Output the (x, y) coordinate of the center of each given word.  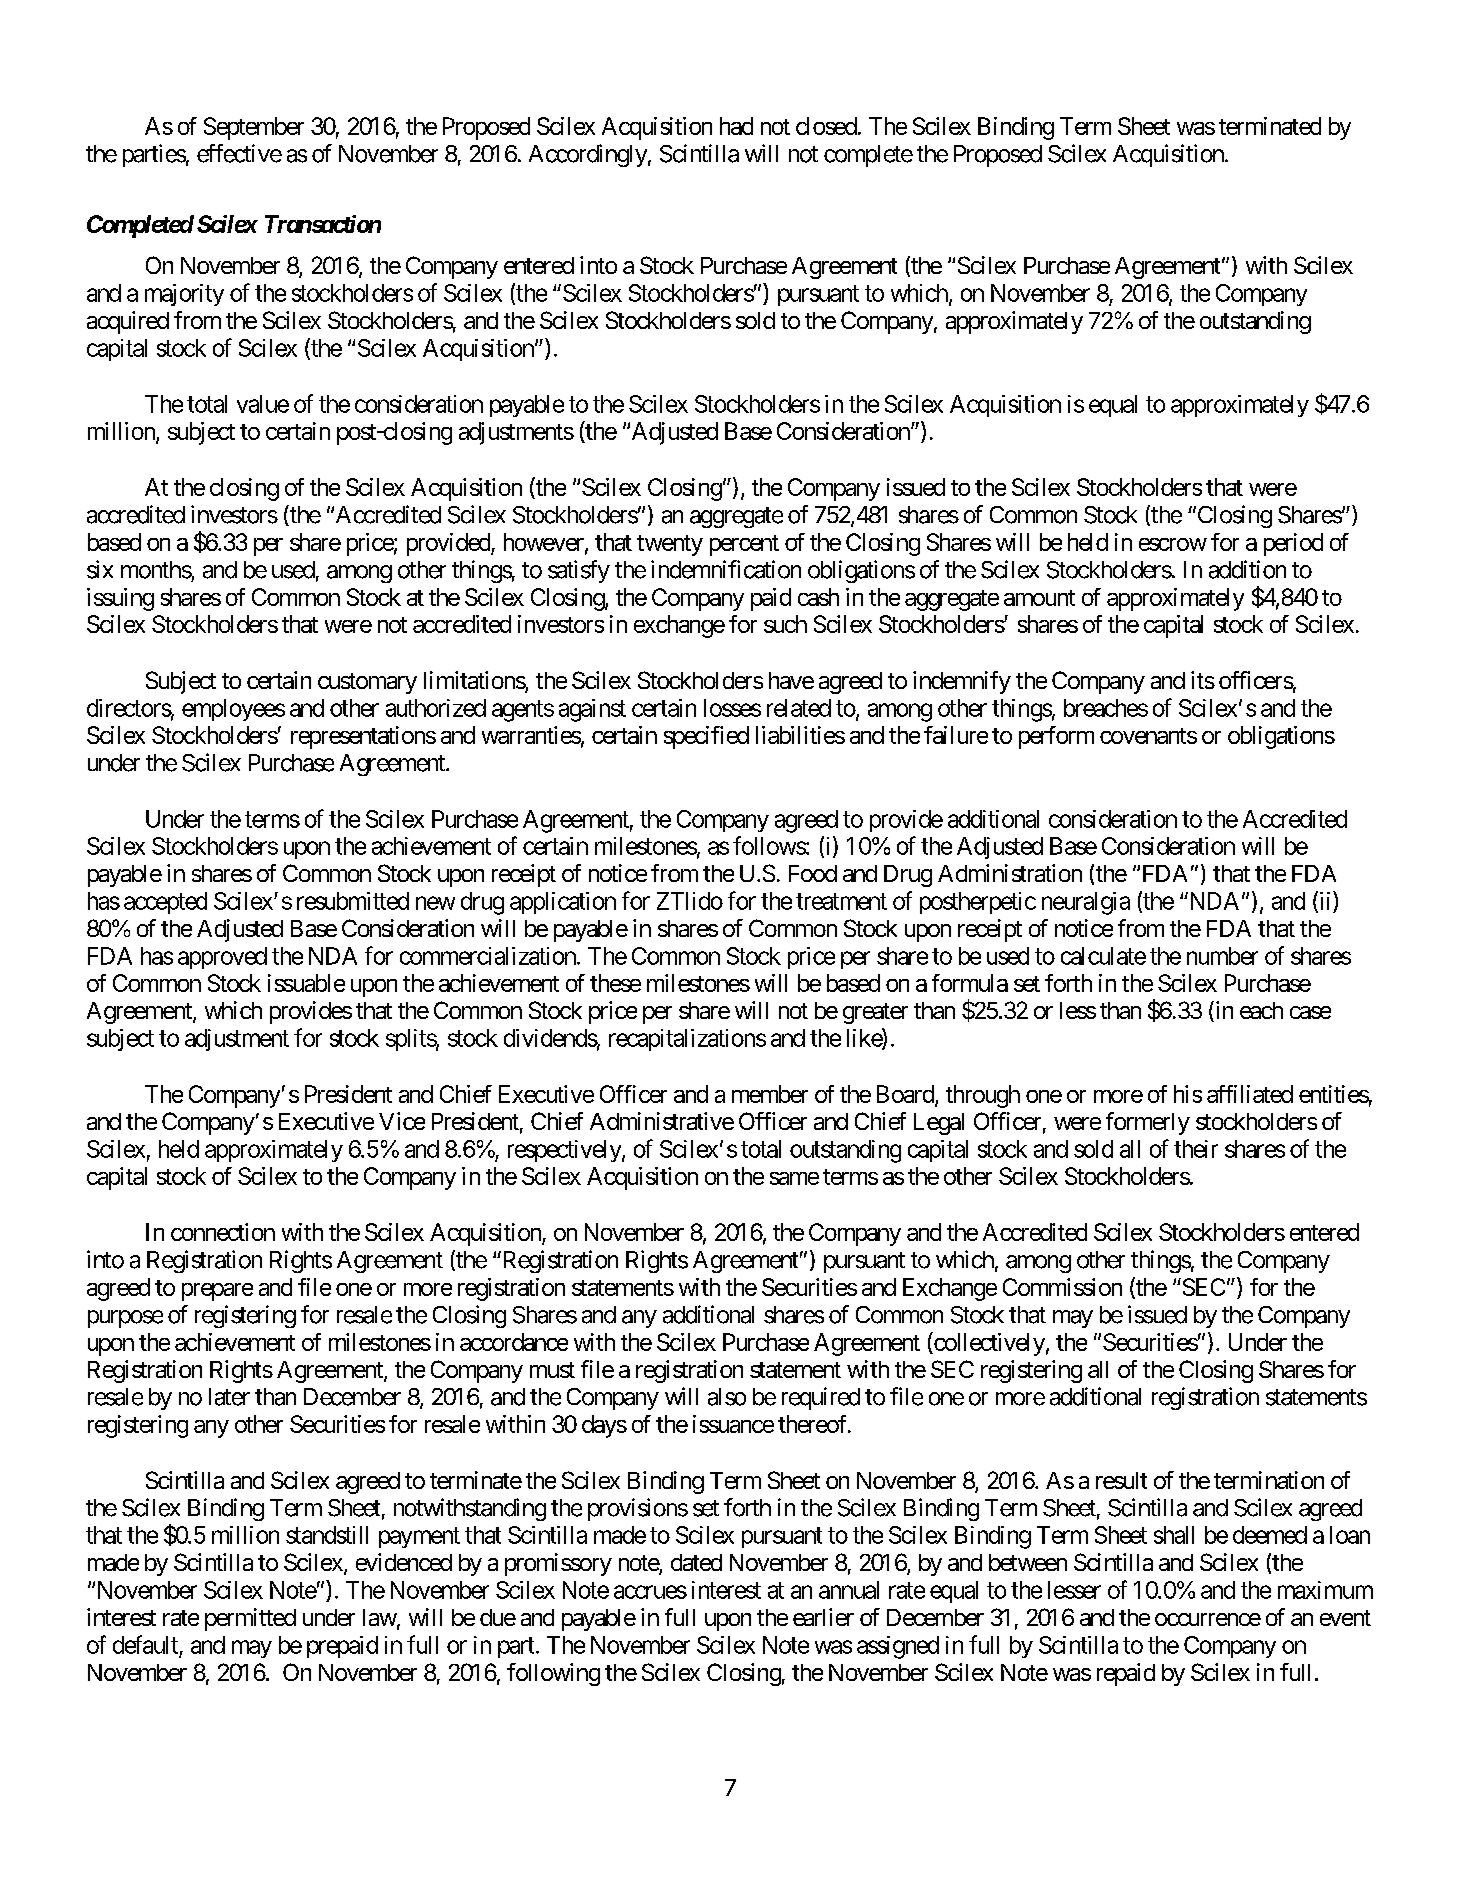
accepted (165, 903)
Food (813, 873)
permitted (250, 1619)
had (736, 126)
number (1222, 956)
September (254, 128)
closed (826, 126)
